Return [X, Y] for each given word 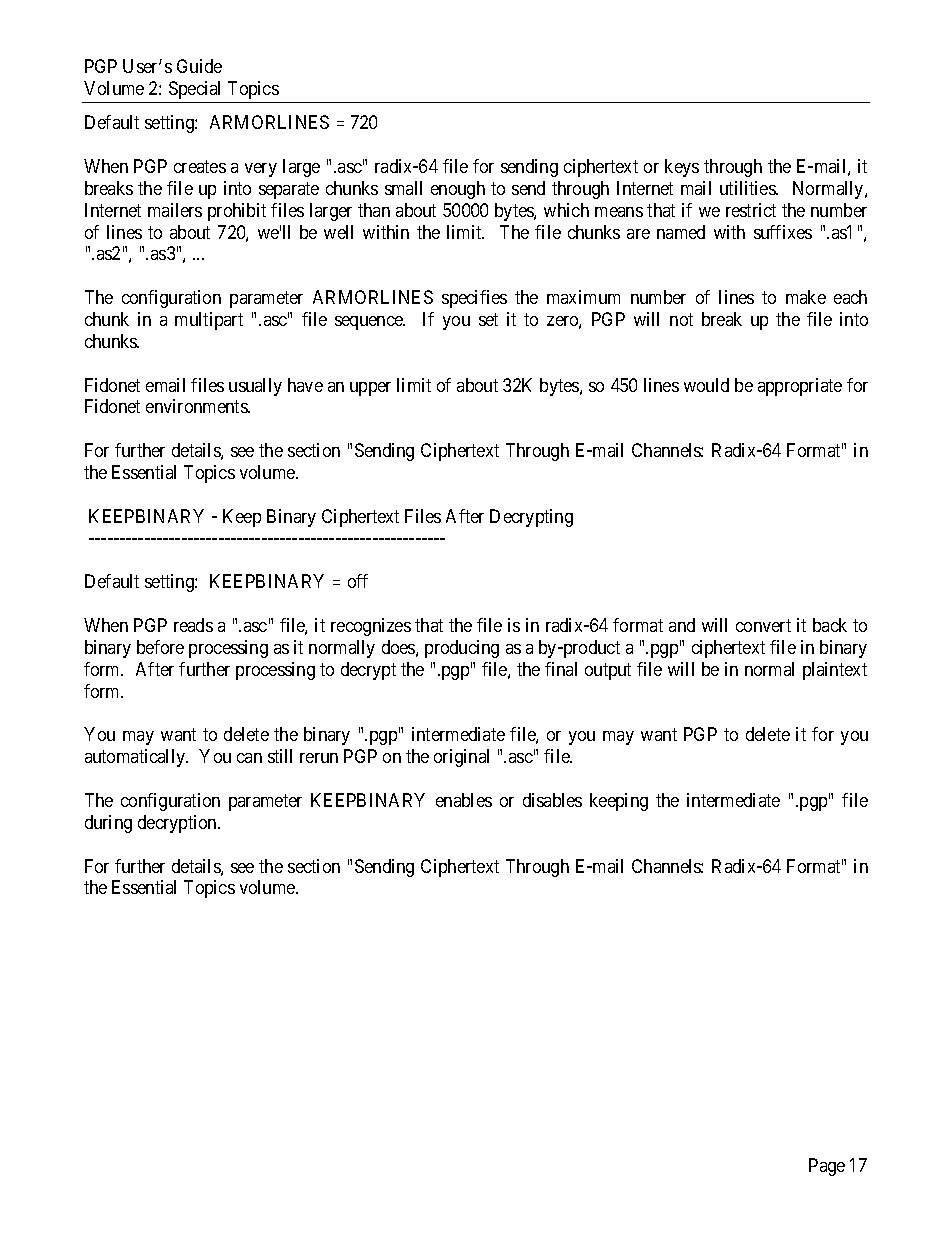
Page [827, 1167]
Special [194, 90]
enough [458, 190]
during [108, 824]
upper [370, 389]
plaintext [835, 671]
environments [197, 406]
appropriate [800, 387]
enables [464, 800]
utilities [748, 188]
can [249, 758]
